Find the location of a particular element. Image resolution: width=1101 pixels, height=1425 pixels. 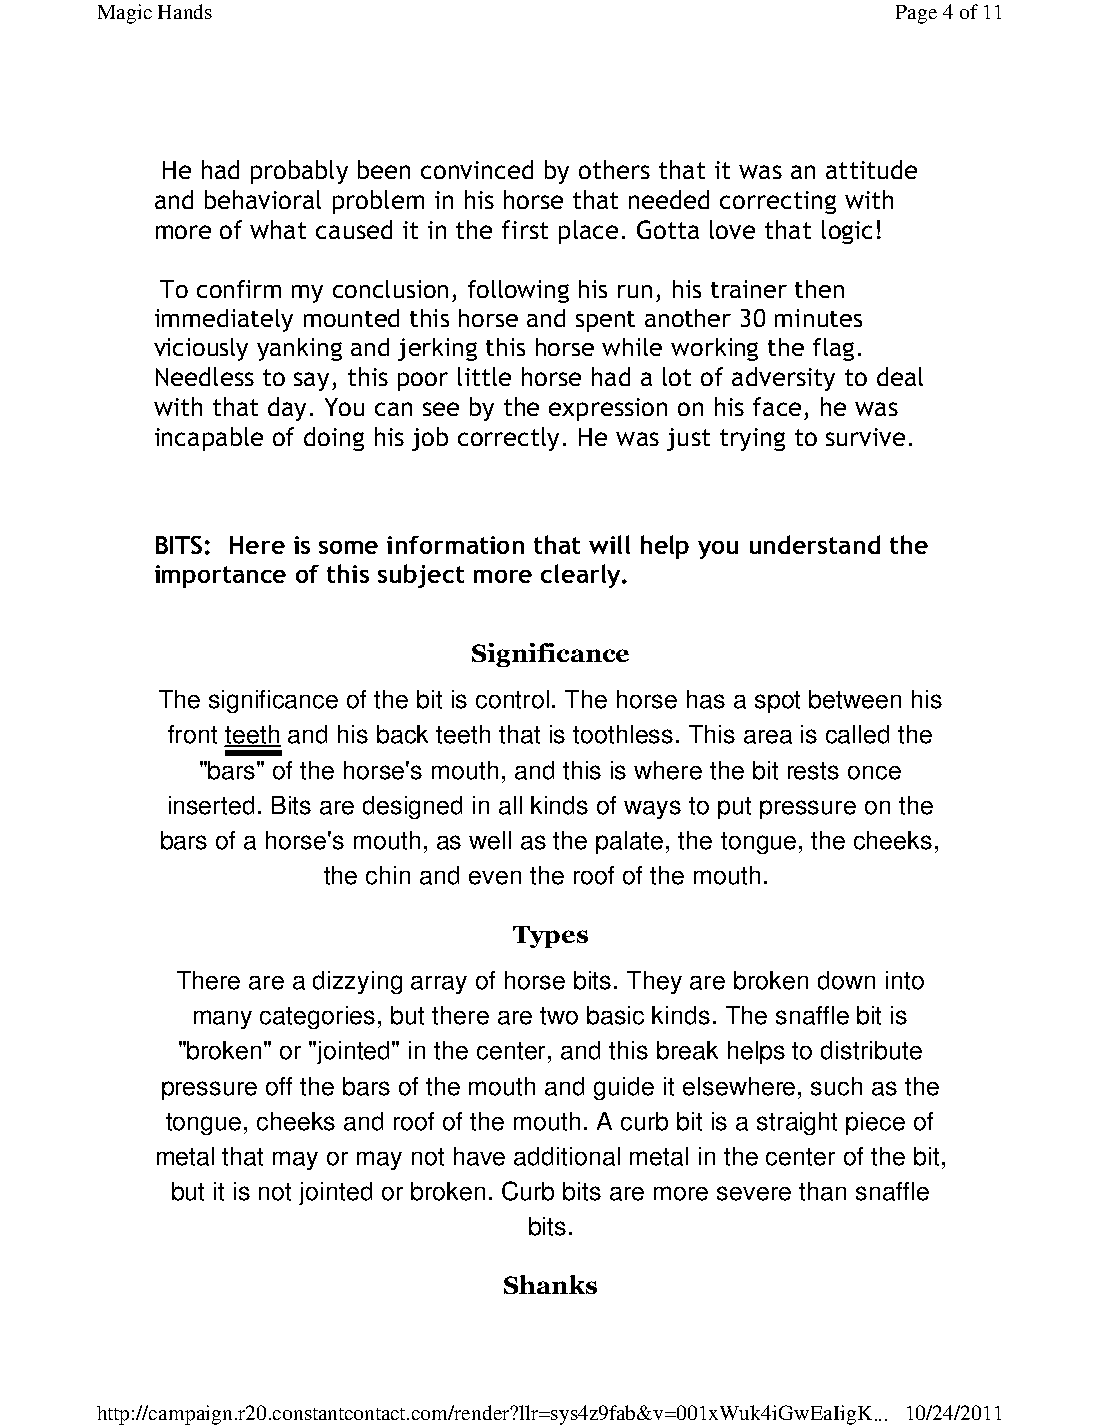

Page is located at coordinates (916, 14).
